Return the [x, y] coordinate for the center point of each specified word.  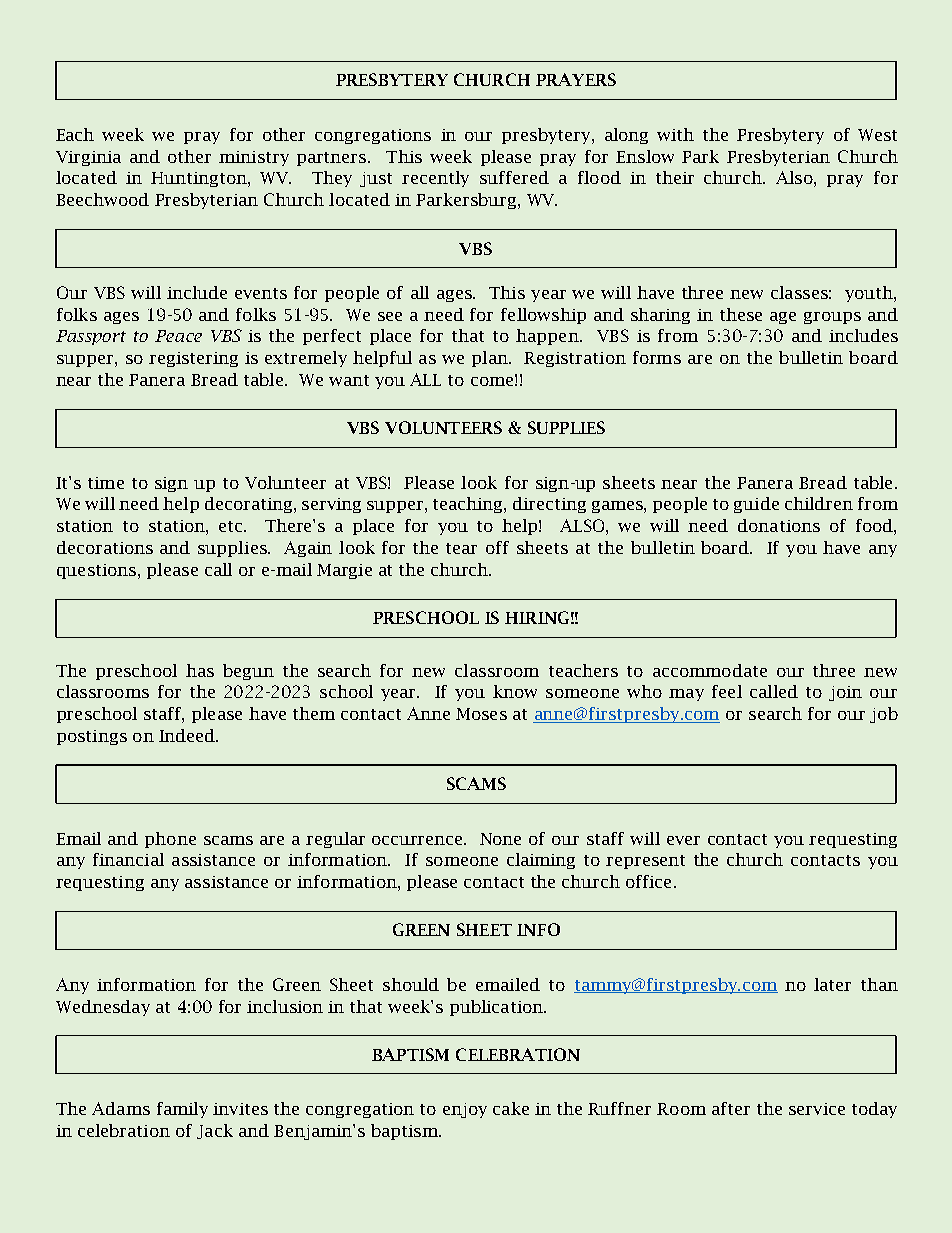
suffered [514, 177]
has [200, 670]
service [817, 1109]
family [182, 1110]
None [500, 839]
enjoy [465, 1110]
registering [193, 359]
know [515, 691]
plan [491, 359]
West [877, 135]
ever [683, 840]
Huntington [200, 179]
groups [832, 318]
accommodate [710, 670]
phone [170, 840]
